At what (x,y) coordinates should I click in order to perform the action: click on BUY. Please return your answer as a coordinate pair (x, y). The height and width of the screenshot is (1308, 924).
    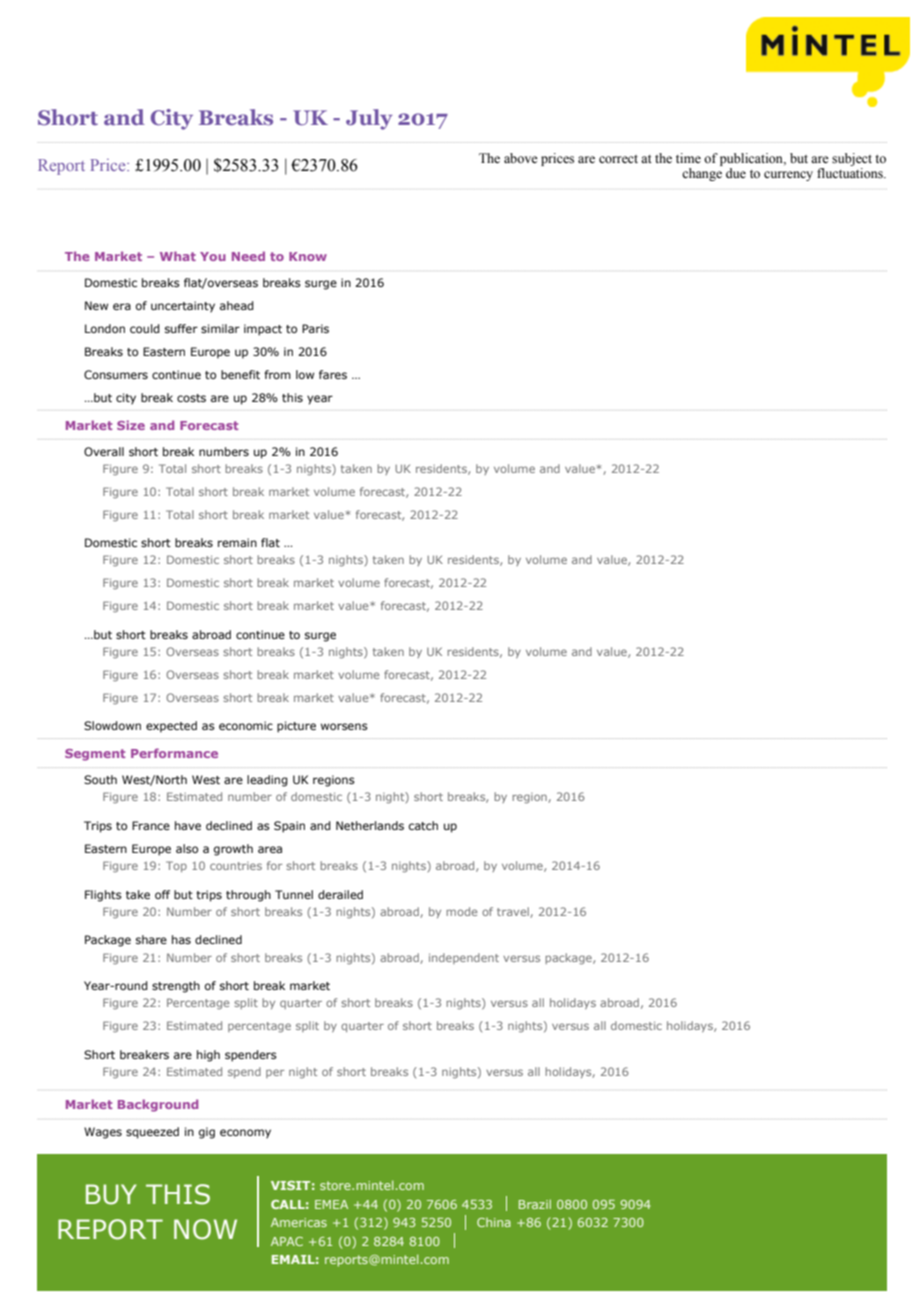
    Looking at the image, I should click on (111, 1194).
